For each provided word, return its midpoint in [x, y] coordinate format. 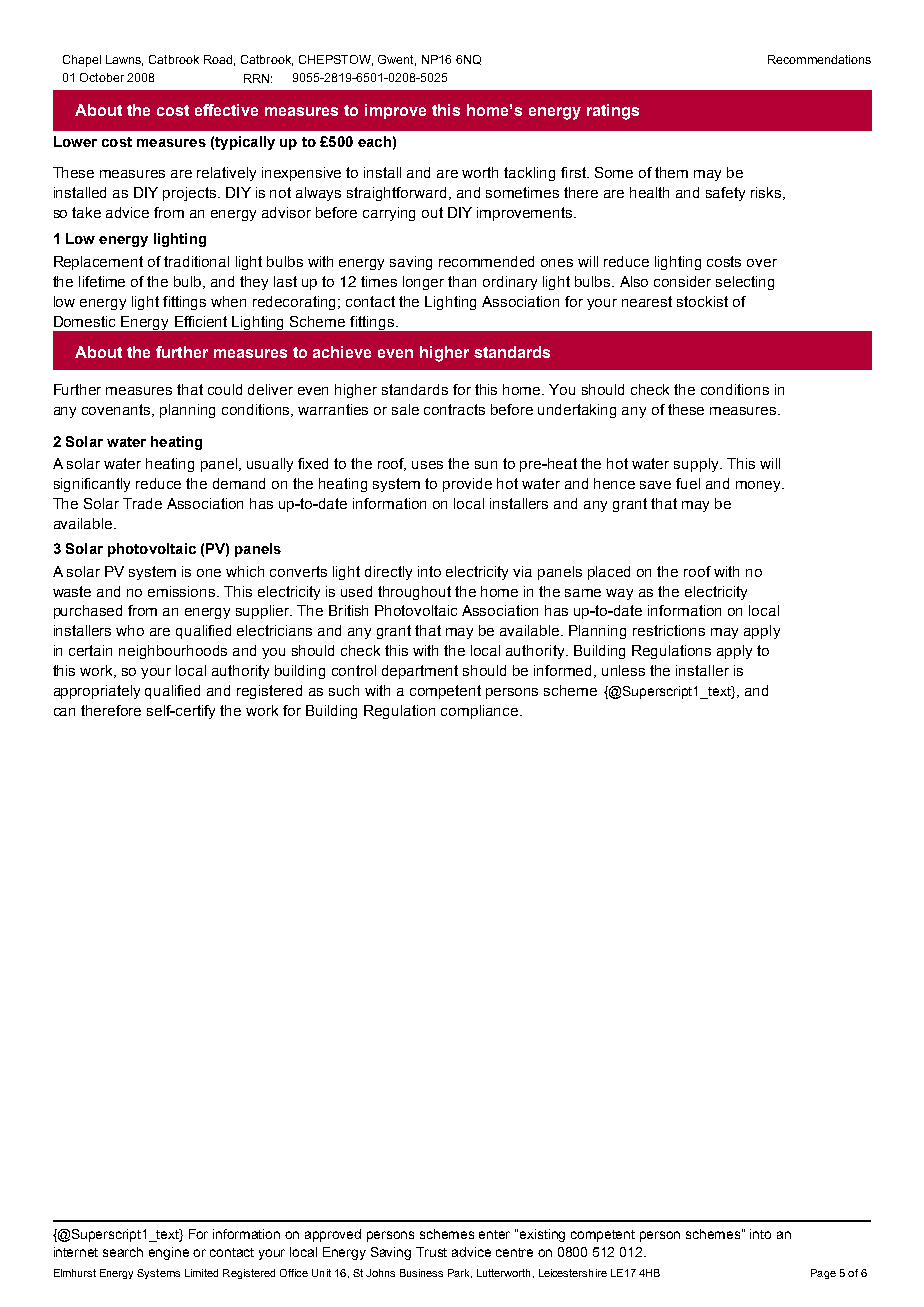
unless [623, 670]
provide [467, 485]
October [102, 77]
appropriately [97, 692]
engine [169, 1253]
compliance [481, 712]
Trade [142, 503]
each [374, 141]
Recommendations [819, 59]
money [760, 486]
